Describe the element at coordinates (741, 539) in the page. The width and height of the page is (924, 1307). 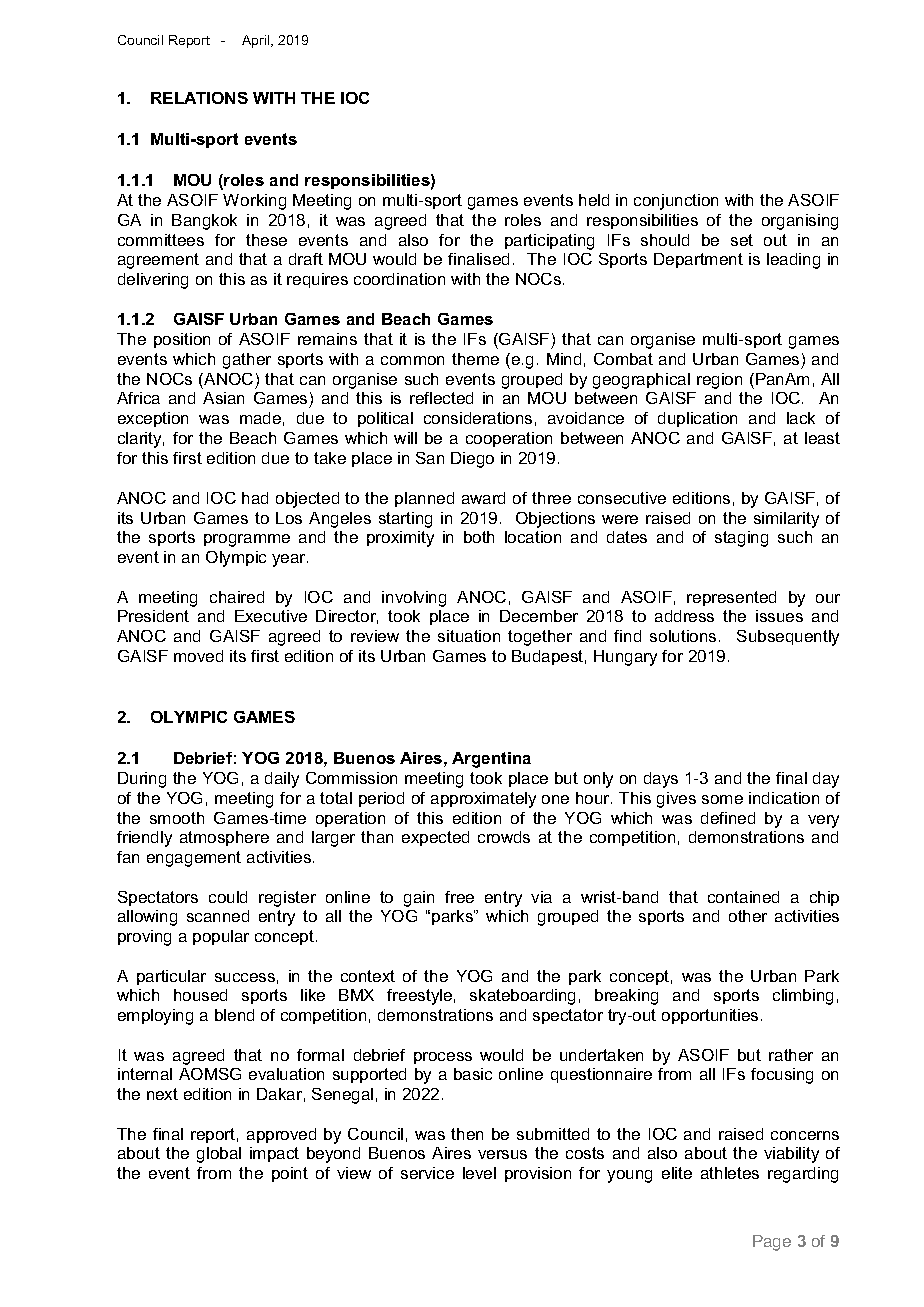
I see `staging` at that location.
